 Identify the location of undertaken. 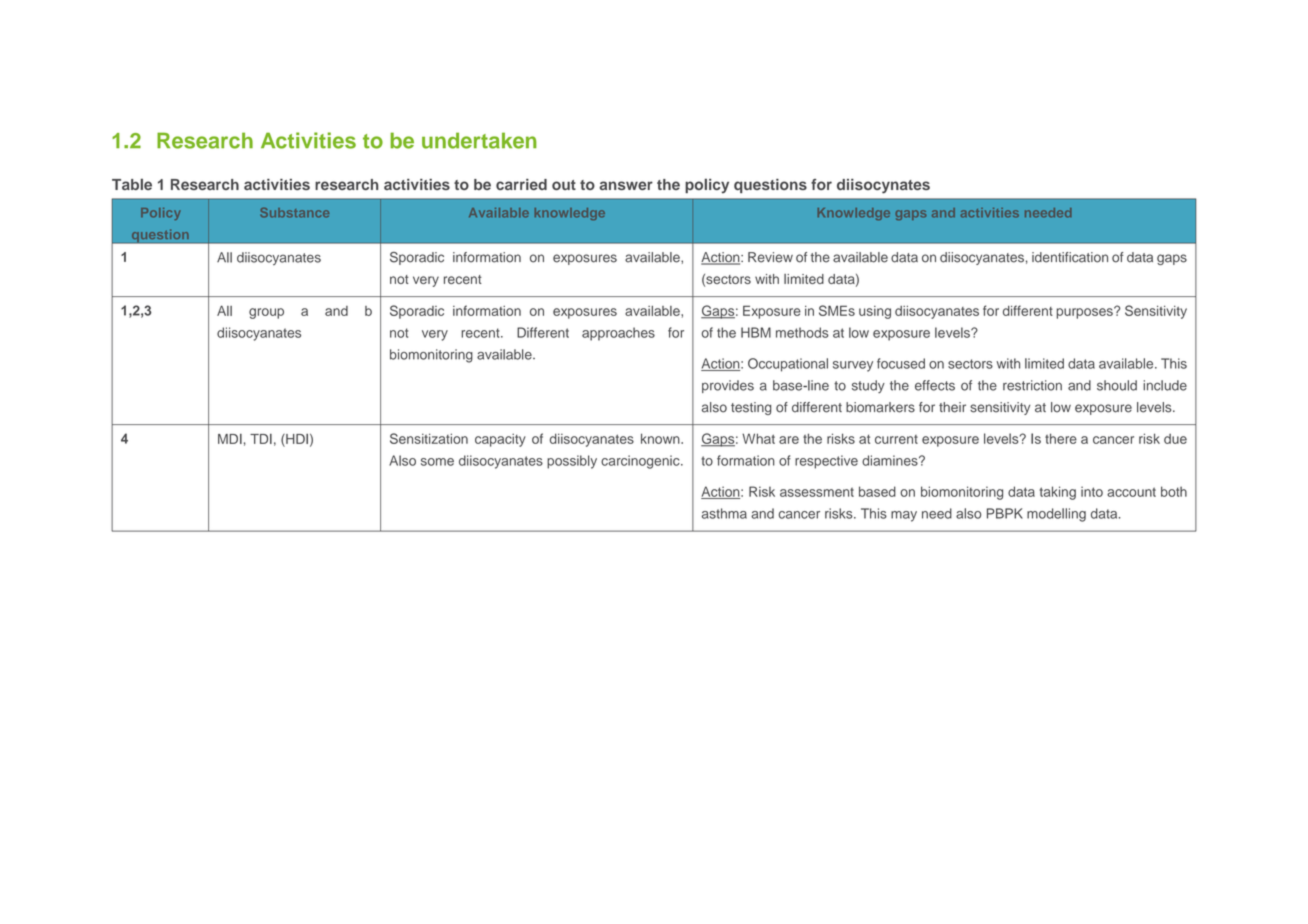
(479, 140).
